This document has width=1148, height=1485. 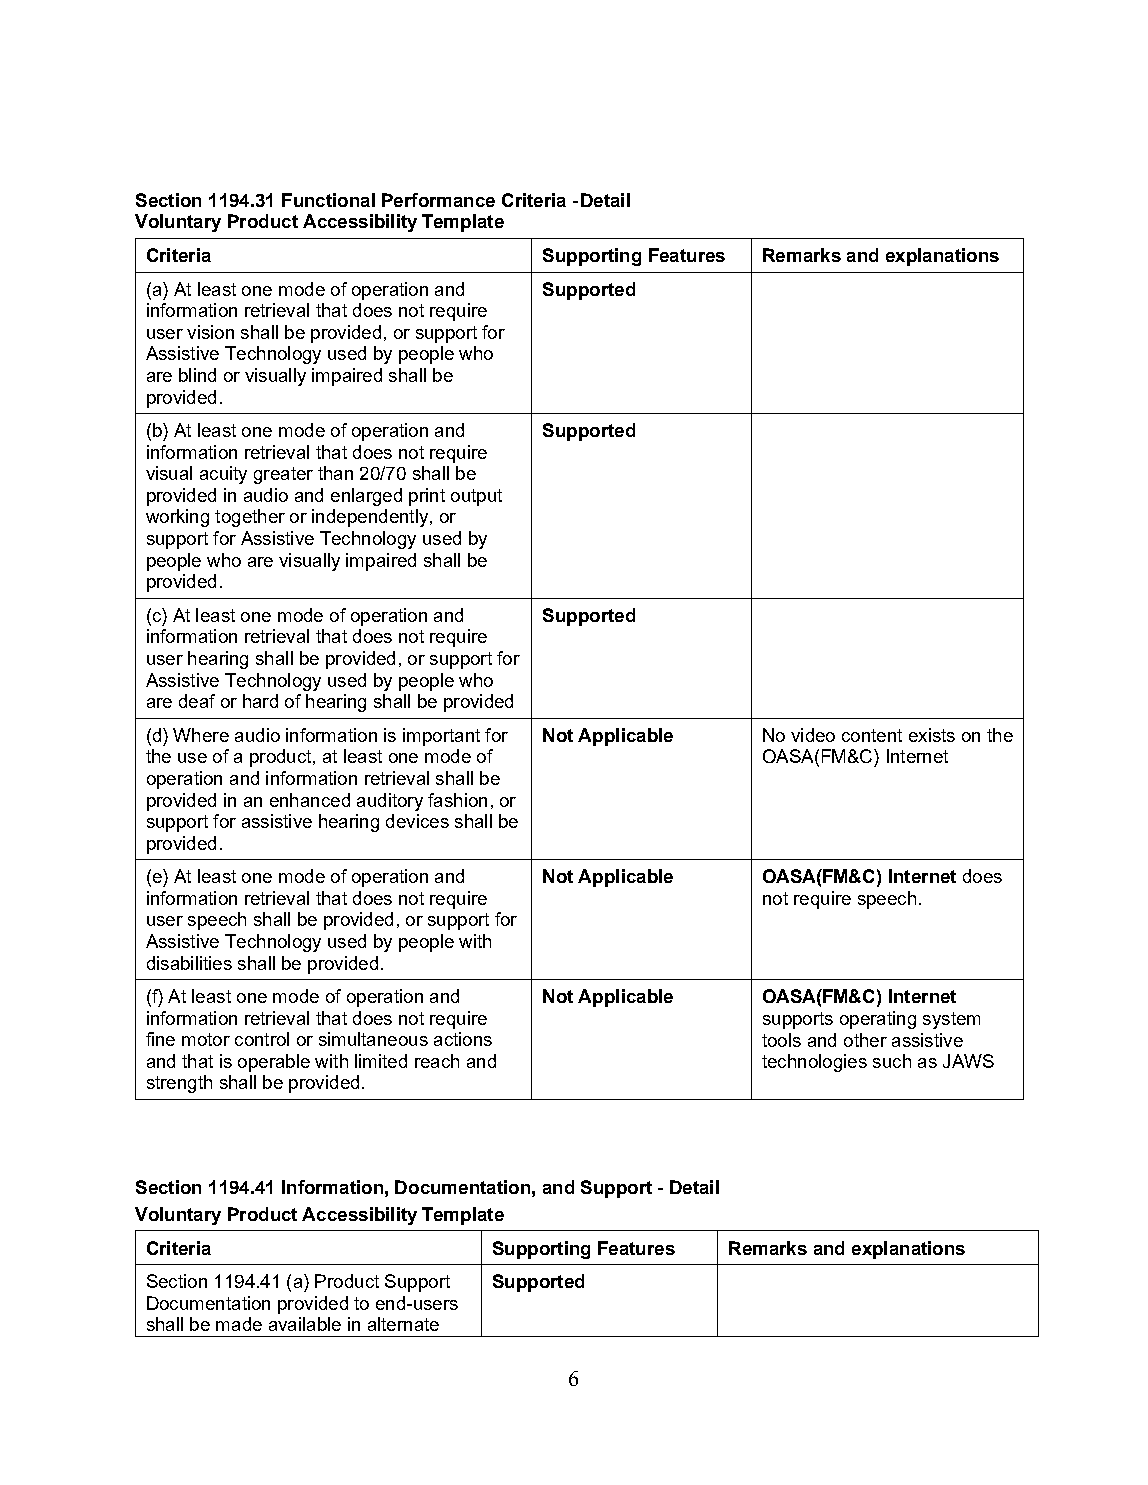 What do you see at coordinates (328, 200) in the document?
I see `Functional` at bounding box center [328, 200].
